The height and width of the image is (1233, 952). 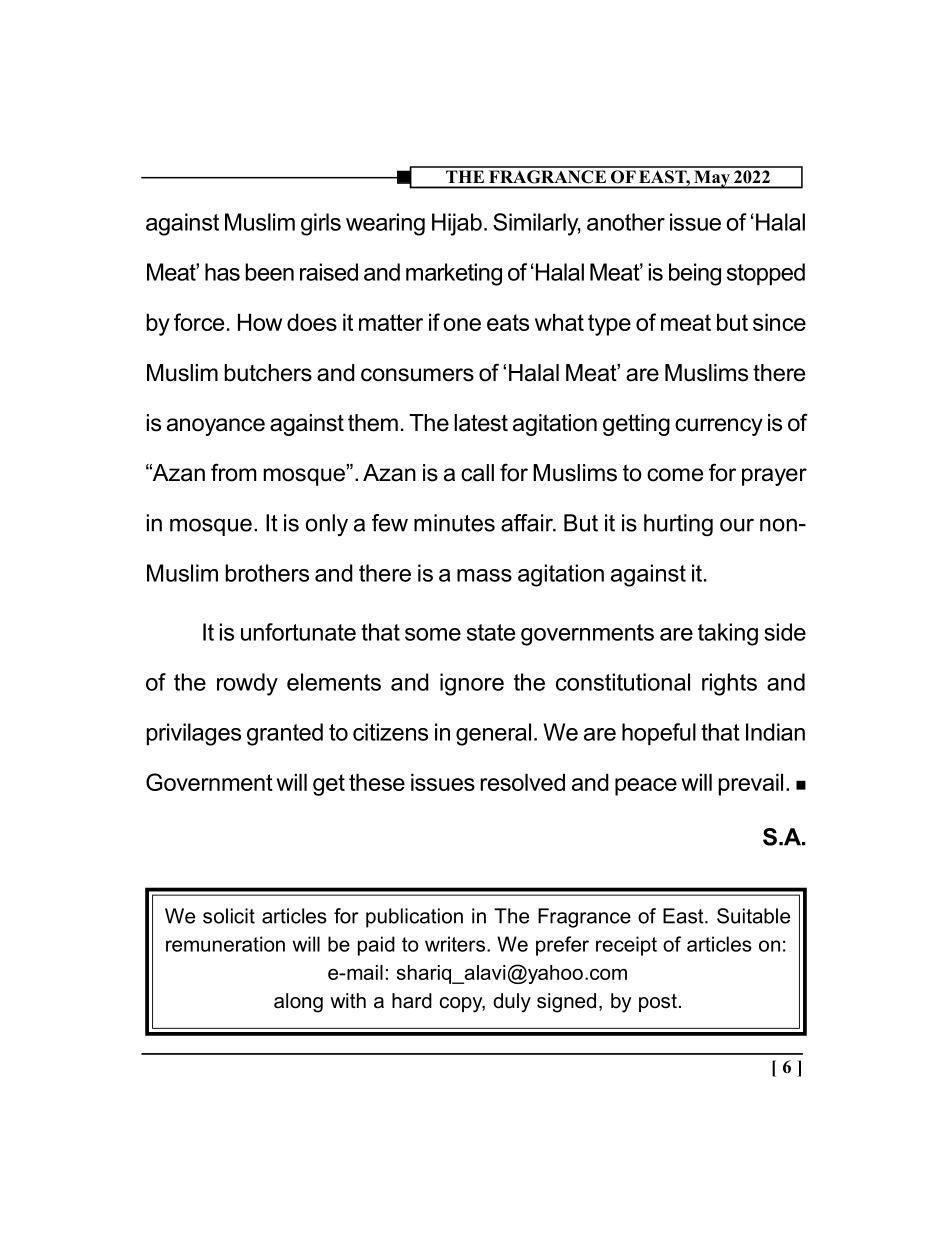 What do you see at coordinates (695, 274) in the image?
I see `being` at bounding box center [695, 274].
